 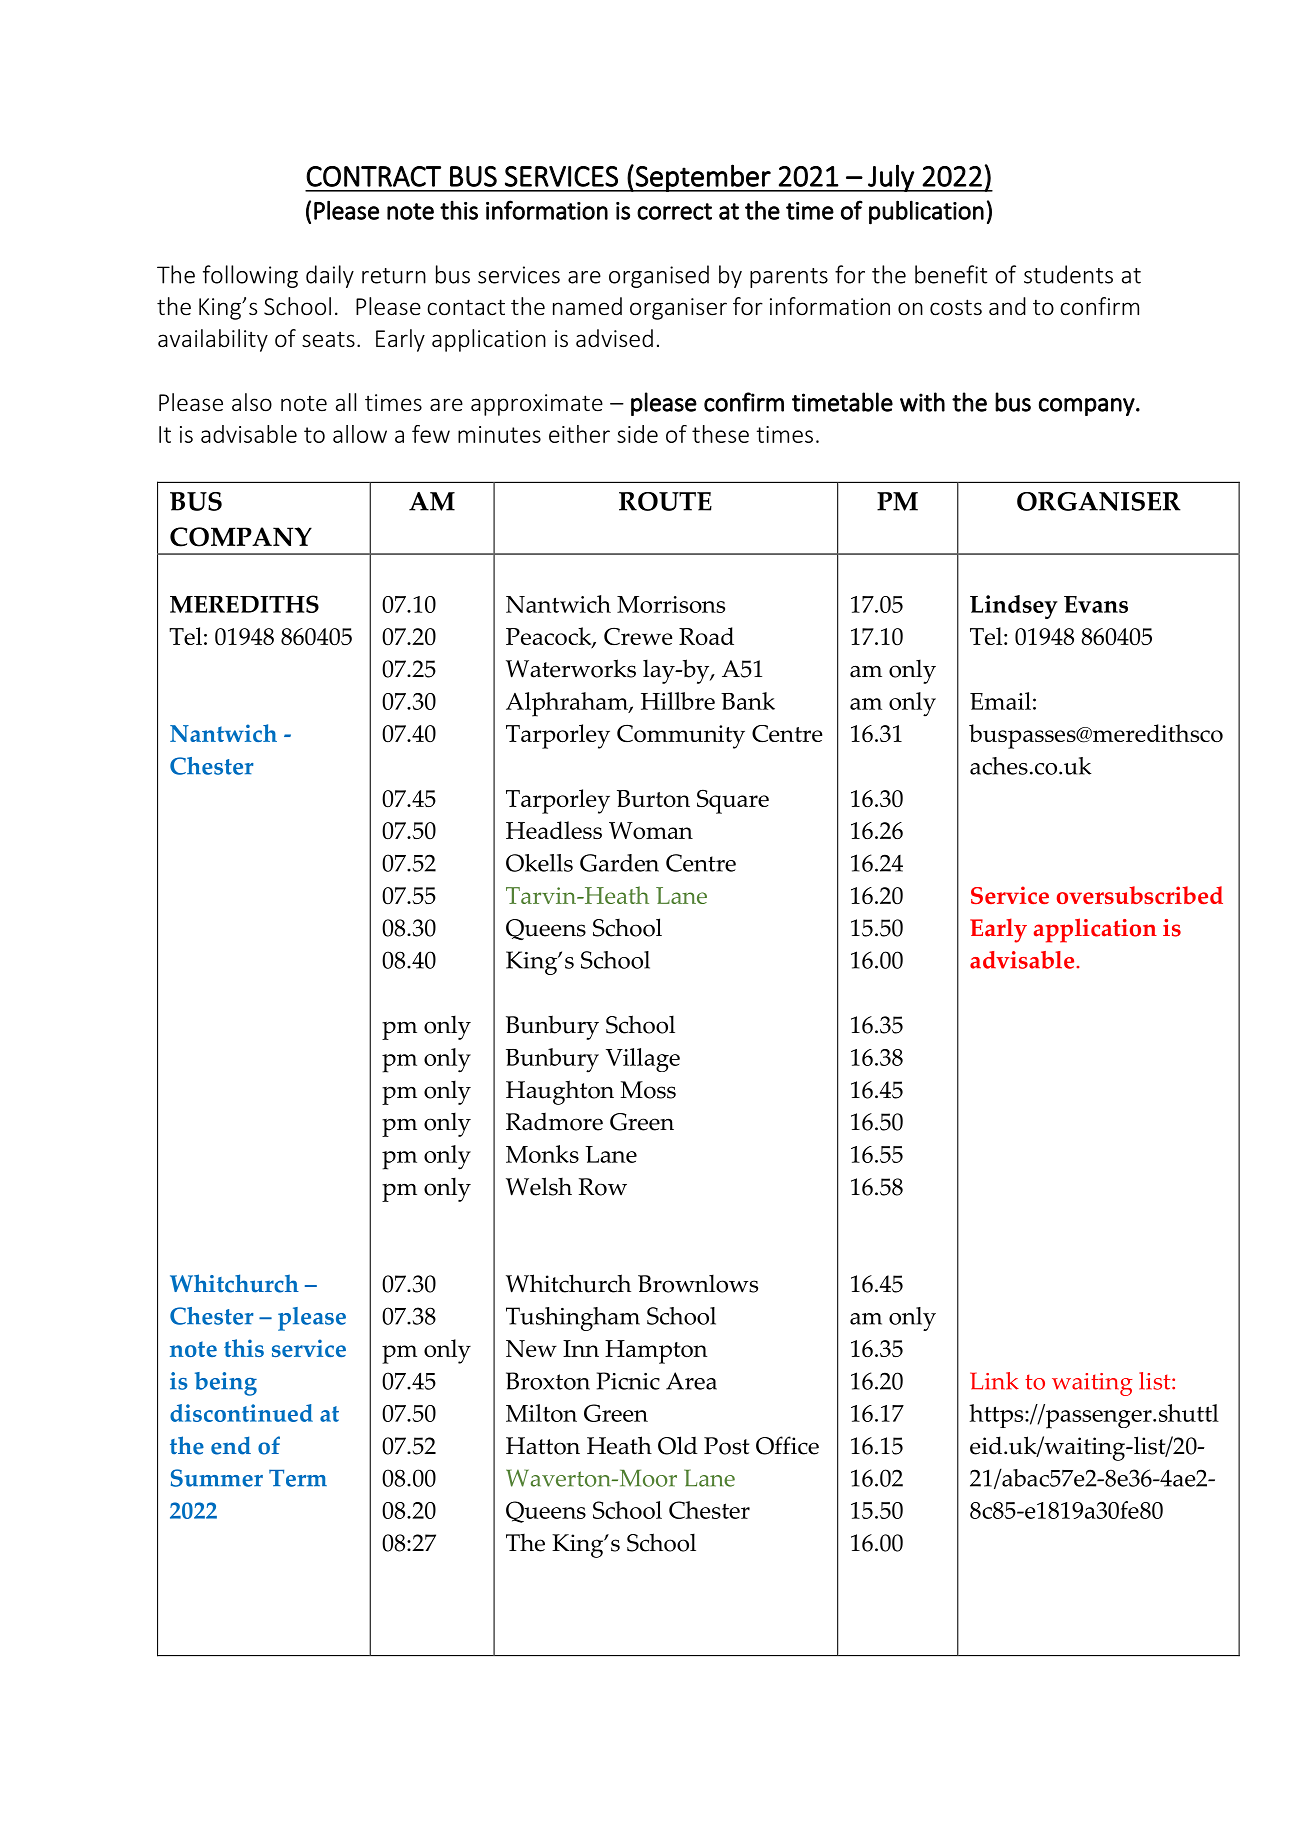 What do you see at coordinates (994, 1381) in the document?
I see `Link` at bounding box center [994, 1381].
